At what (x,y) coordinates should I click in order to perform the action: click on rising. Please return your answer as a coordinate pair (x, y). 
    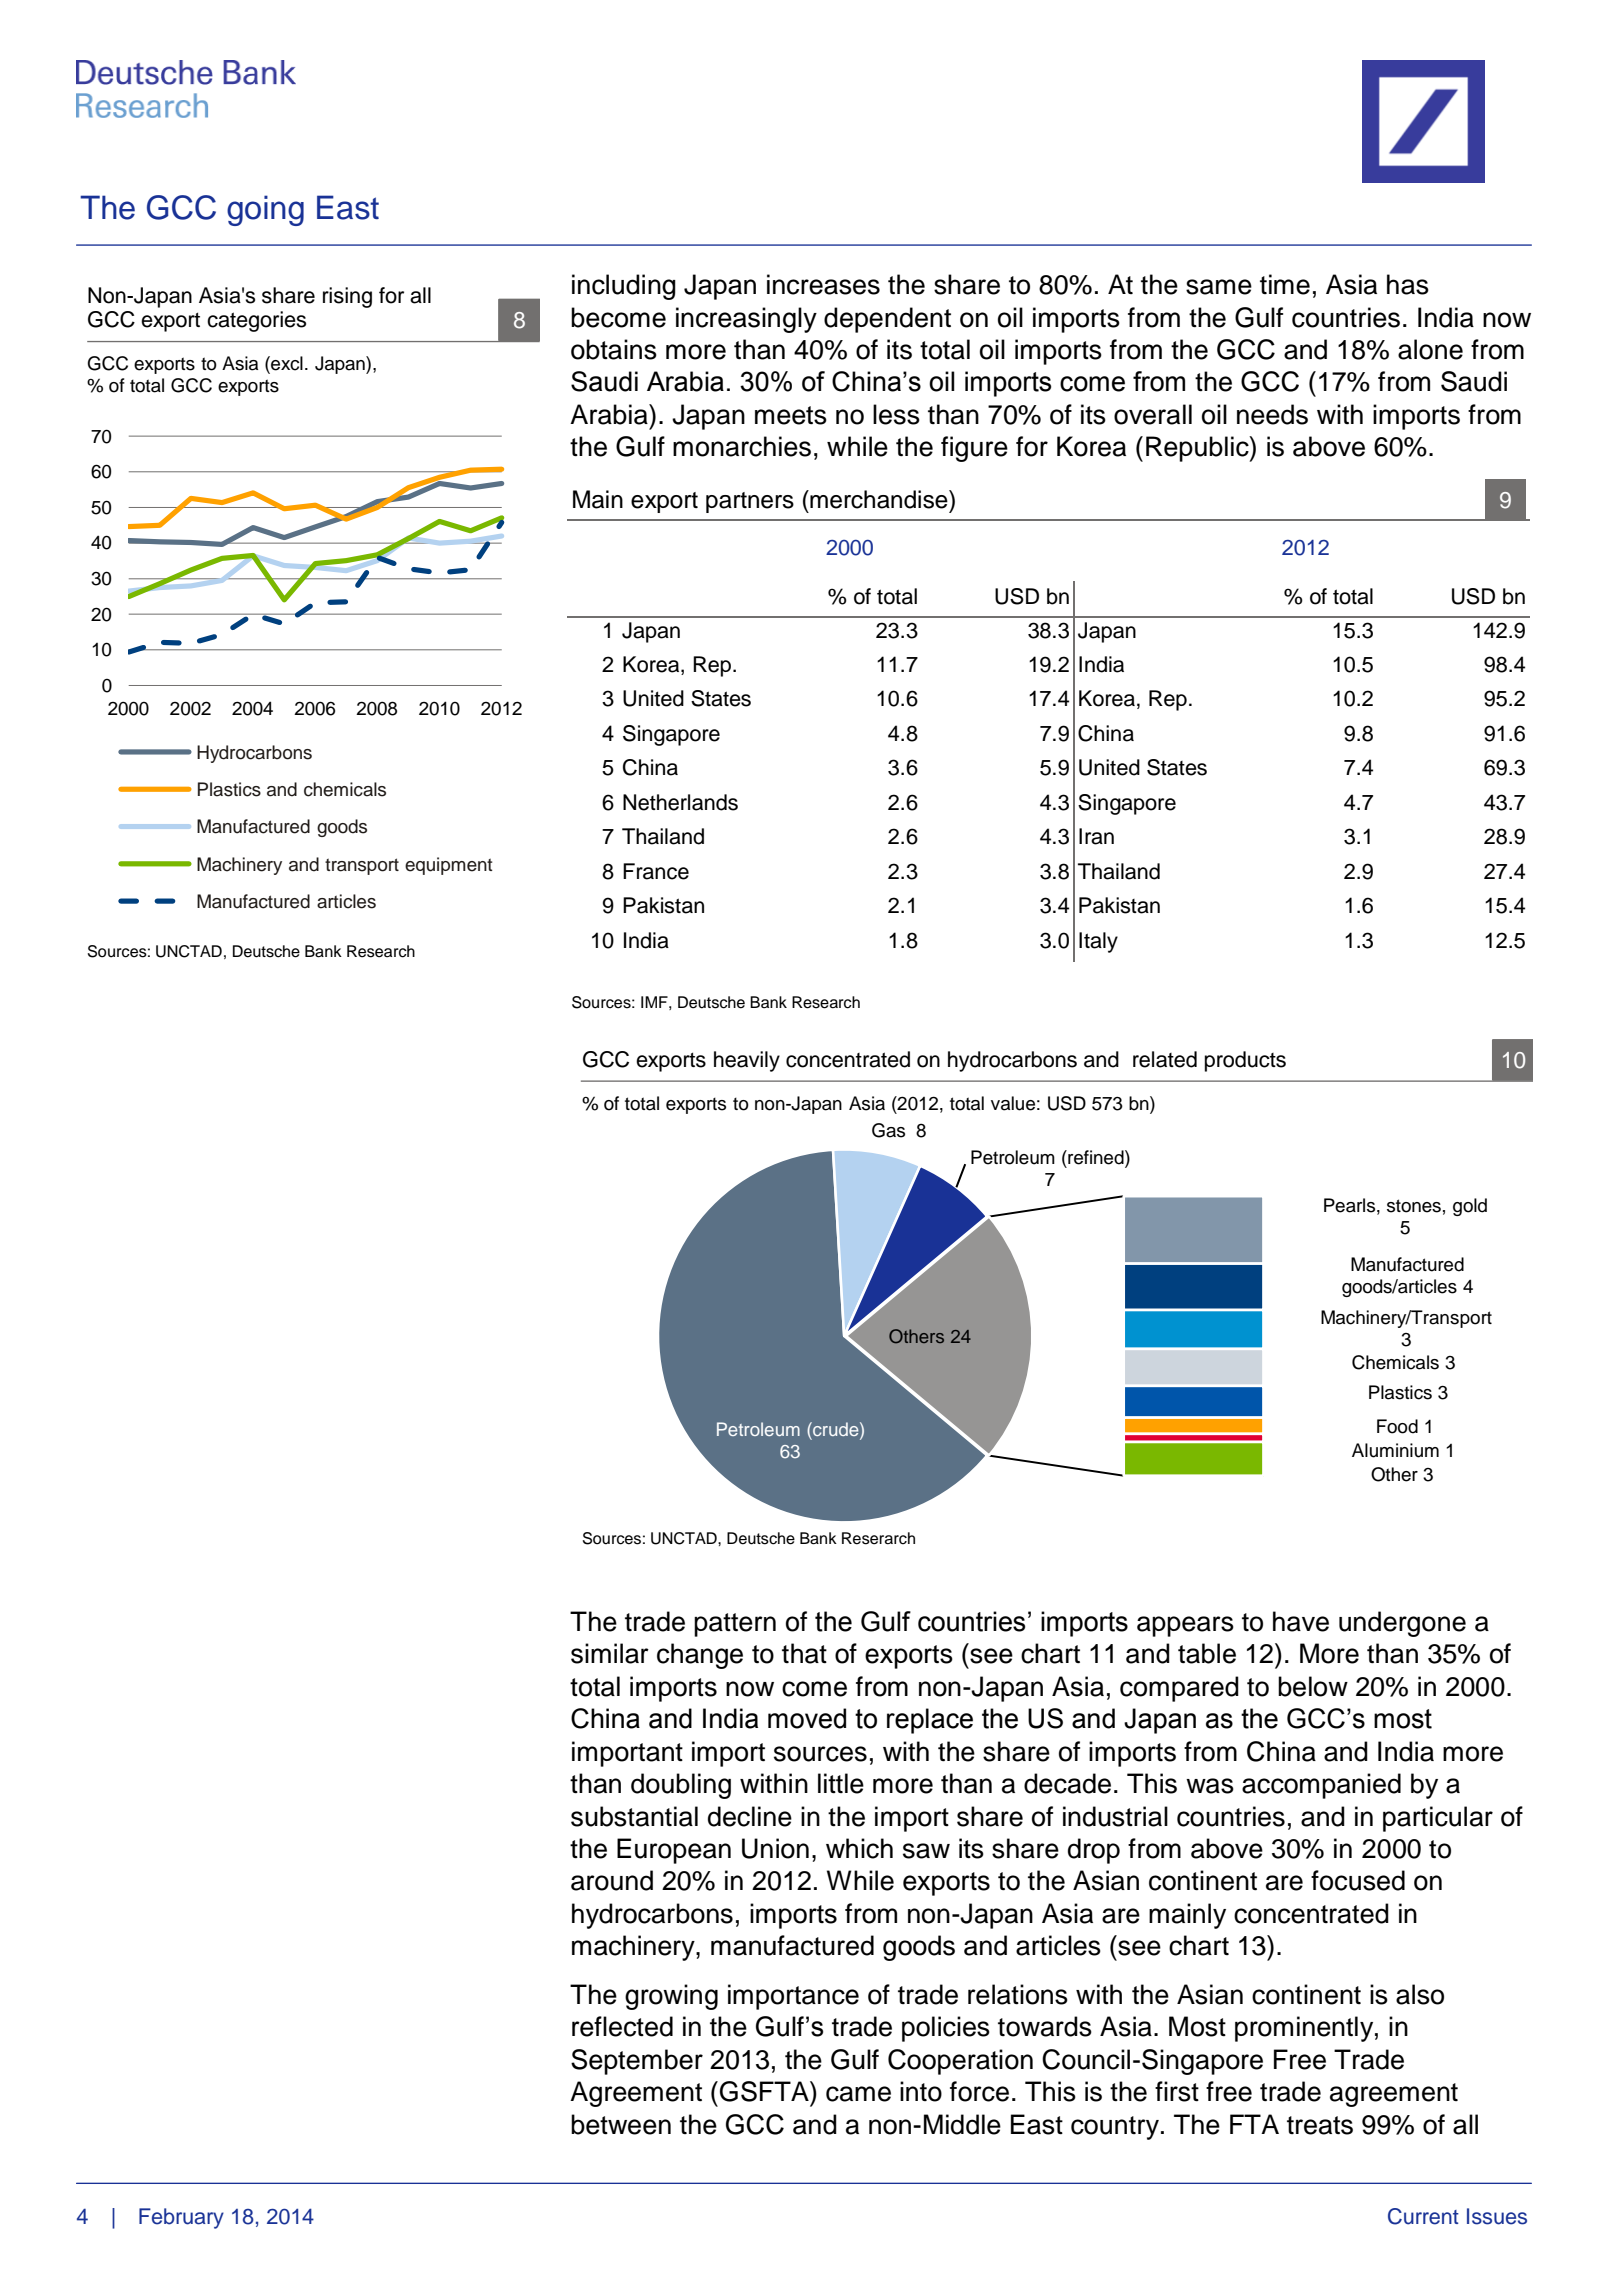
    Looking at the image, I should click on (347, 297).
